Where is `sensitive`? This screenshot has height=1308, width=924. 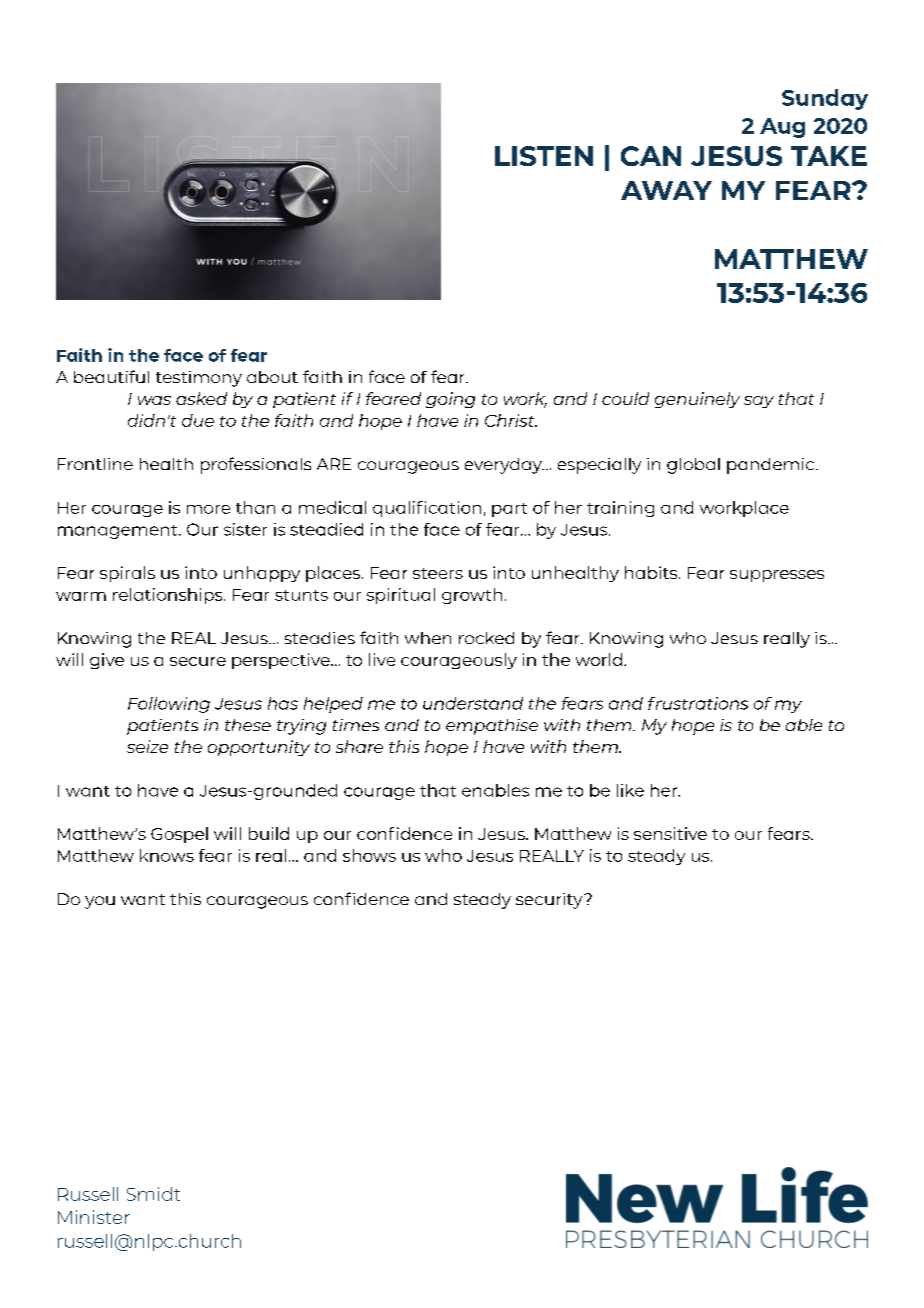 sensitive is located at coordinates (670, 833).
